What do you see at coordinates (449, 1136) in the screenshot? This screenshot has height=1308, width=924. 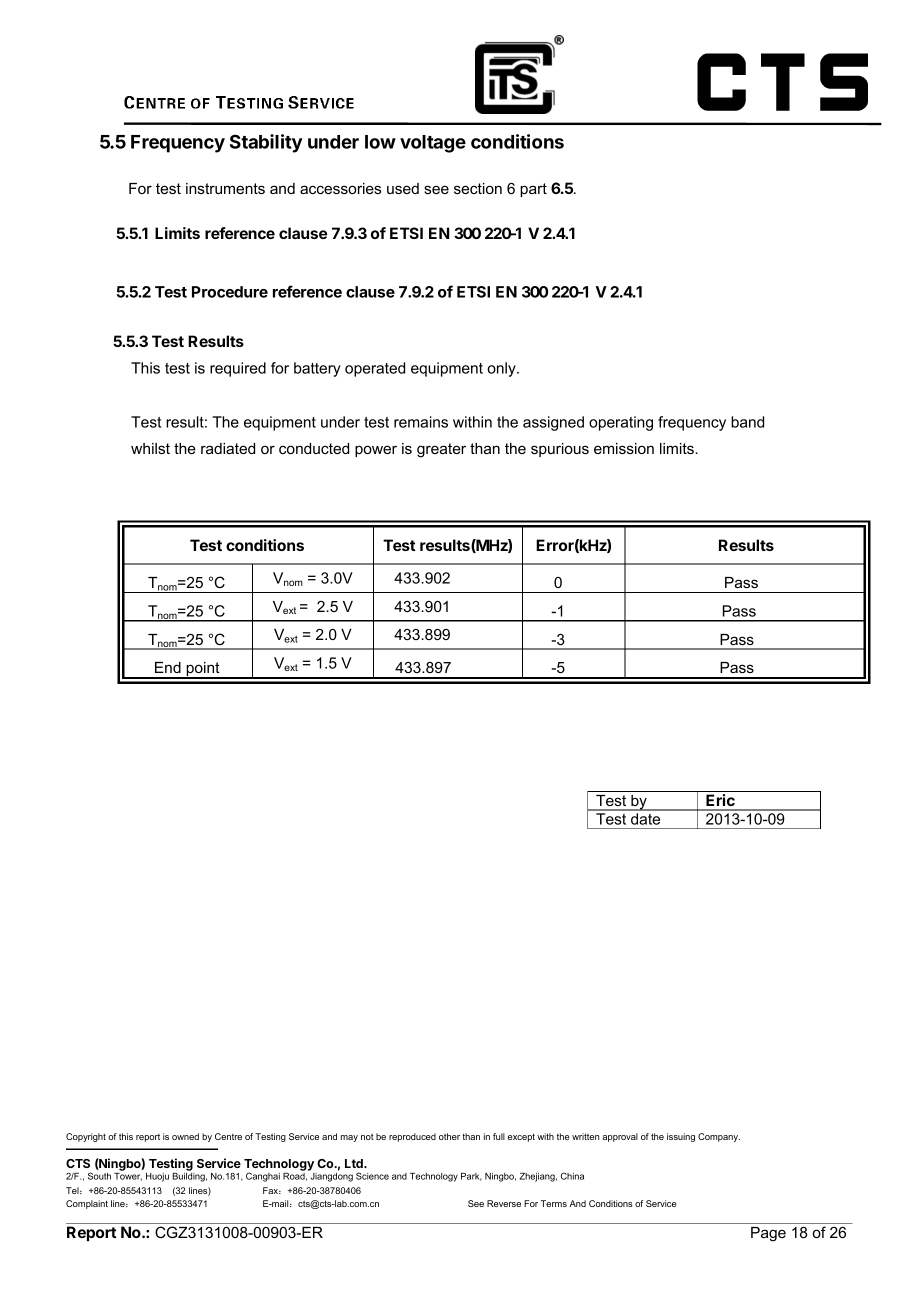 I see `other` at bounding box center [449, 1136].
